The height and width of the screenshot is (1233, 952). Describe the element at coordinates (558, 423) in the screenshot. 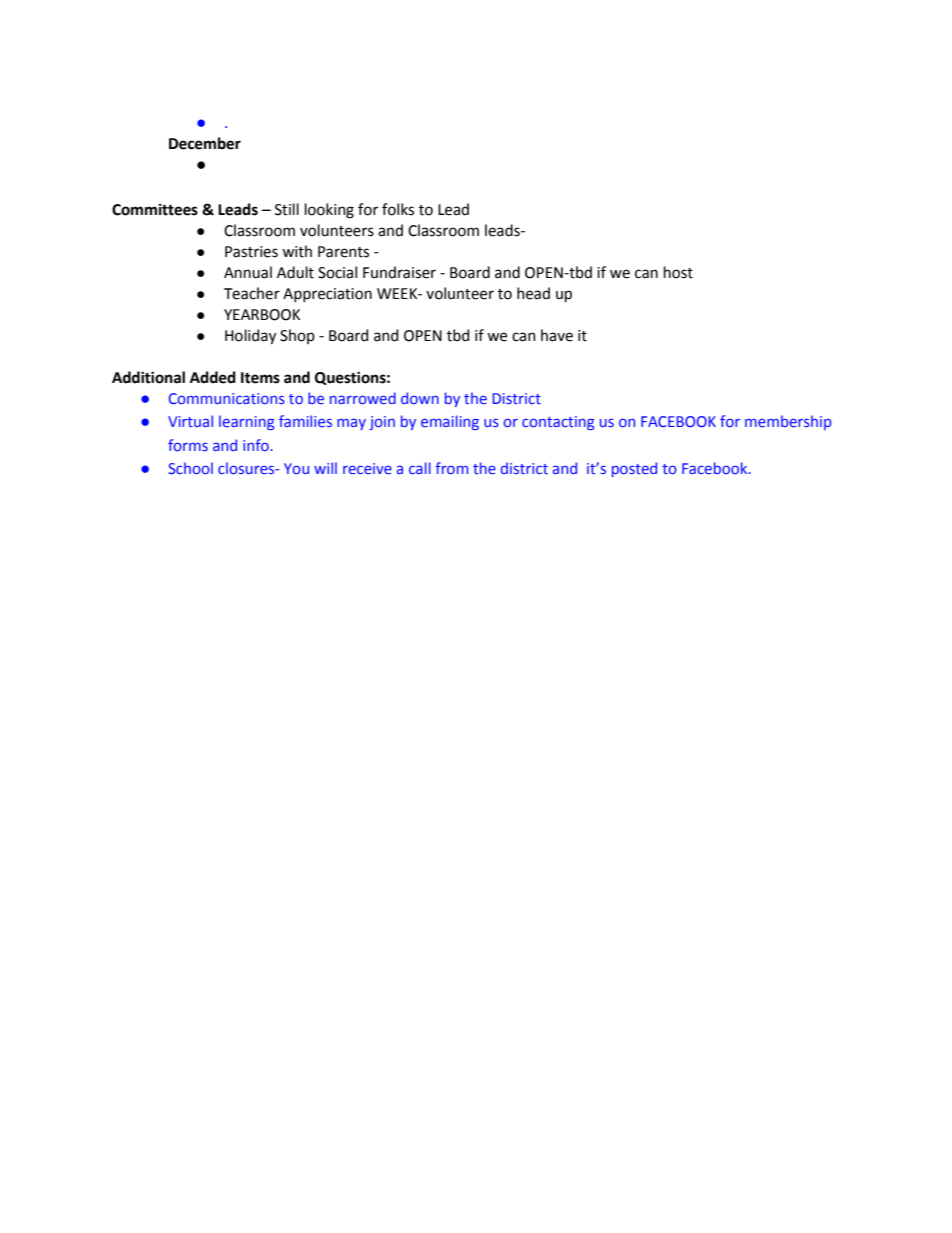

I see `contacting` at that location.
